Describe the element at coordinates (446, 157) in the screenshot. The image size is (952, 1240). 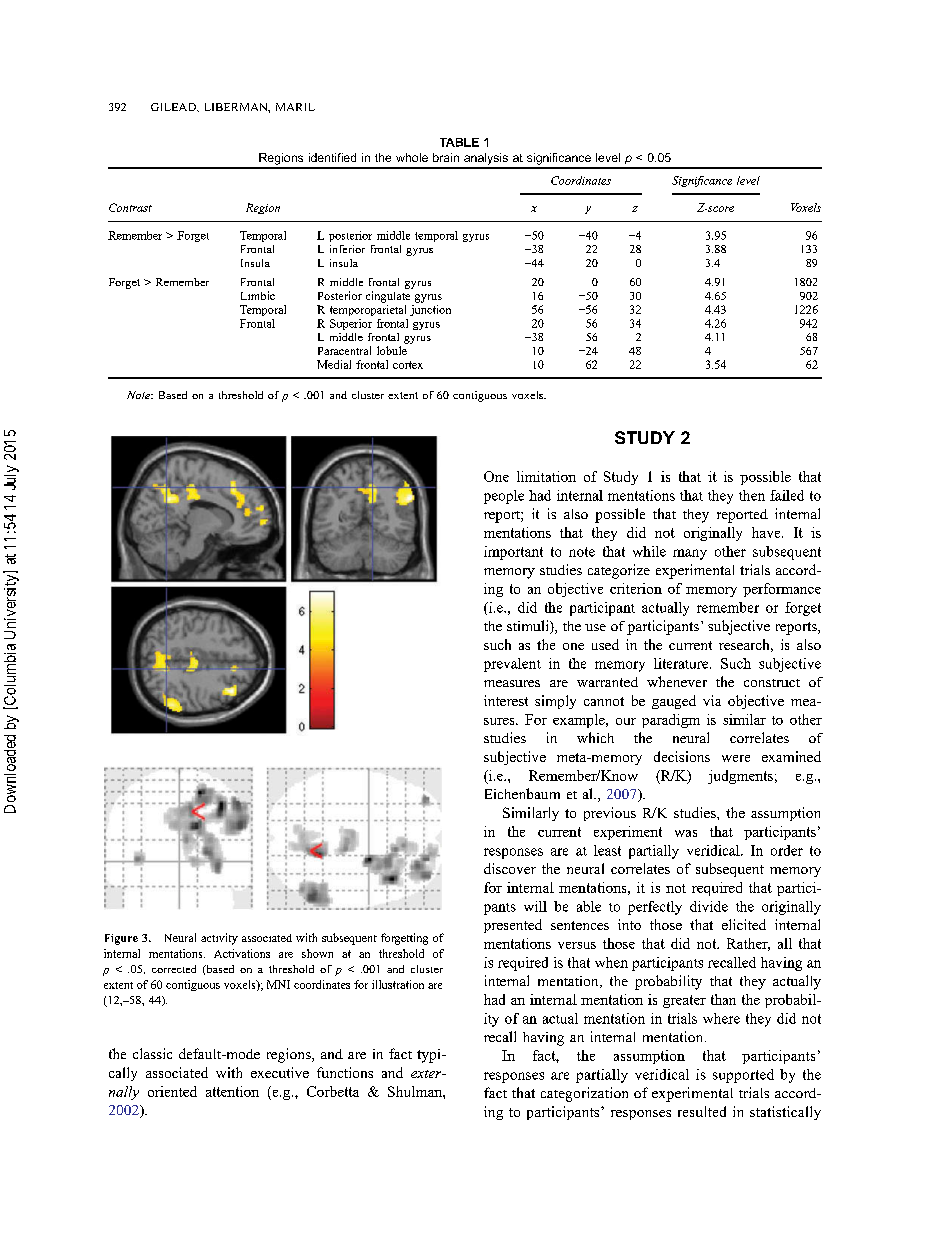
I see `brain` at that location.
